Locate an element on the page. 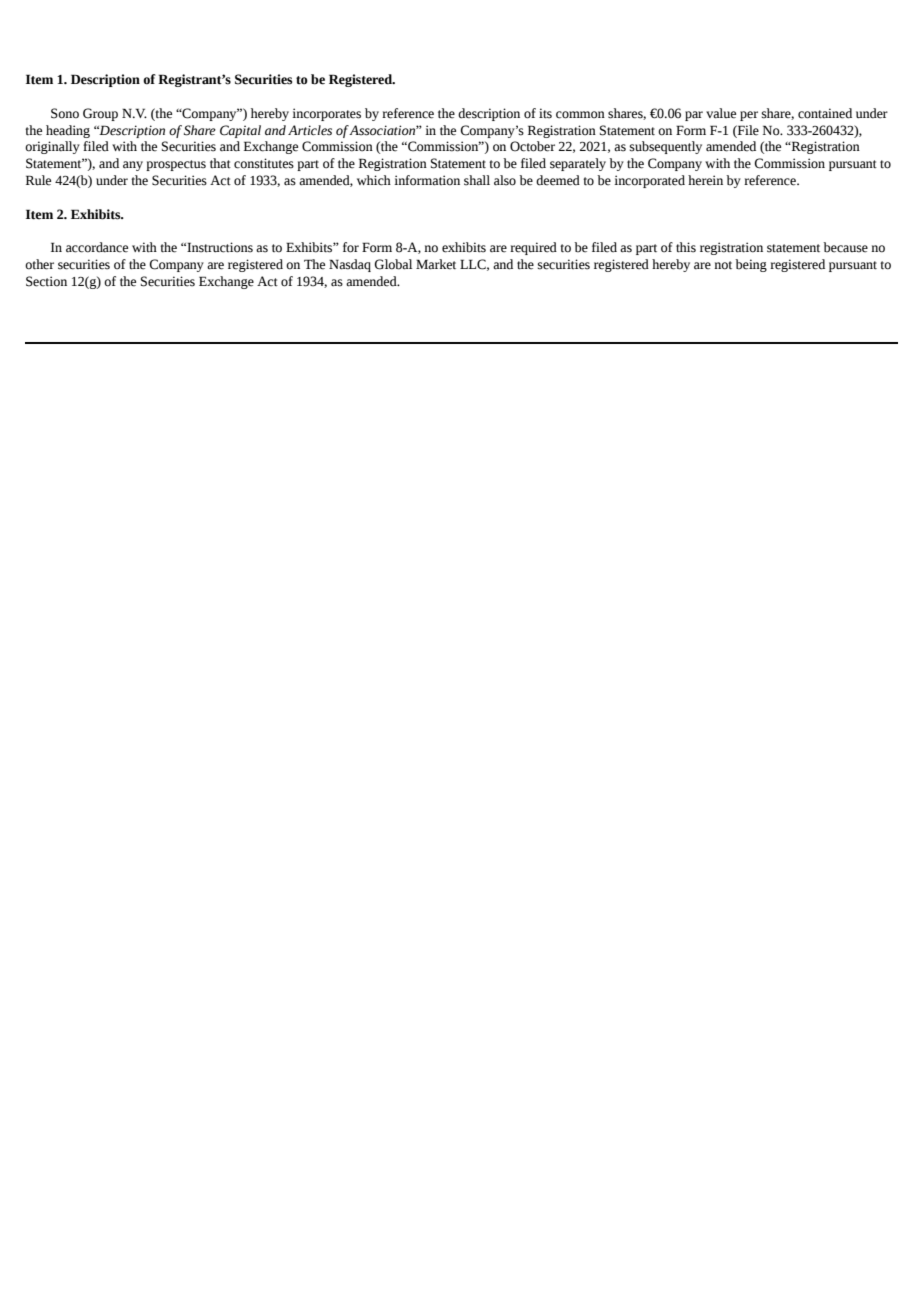 The height and width of the image is (1308, 924). Section is located at coordinates (46, 281).
